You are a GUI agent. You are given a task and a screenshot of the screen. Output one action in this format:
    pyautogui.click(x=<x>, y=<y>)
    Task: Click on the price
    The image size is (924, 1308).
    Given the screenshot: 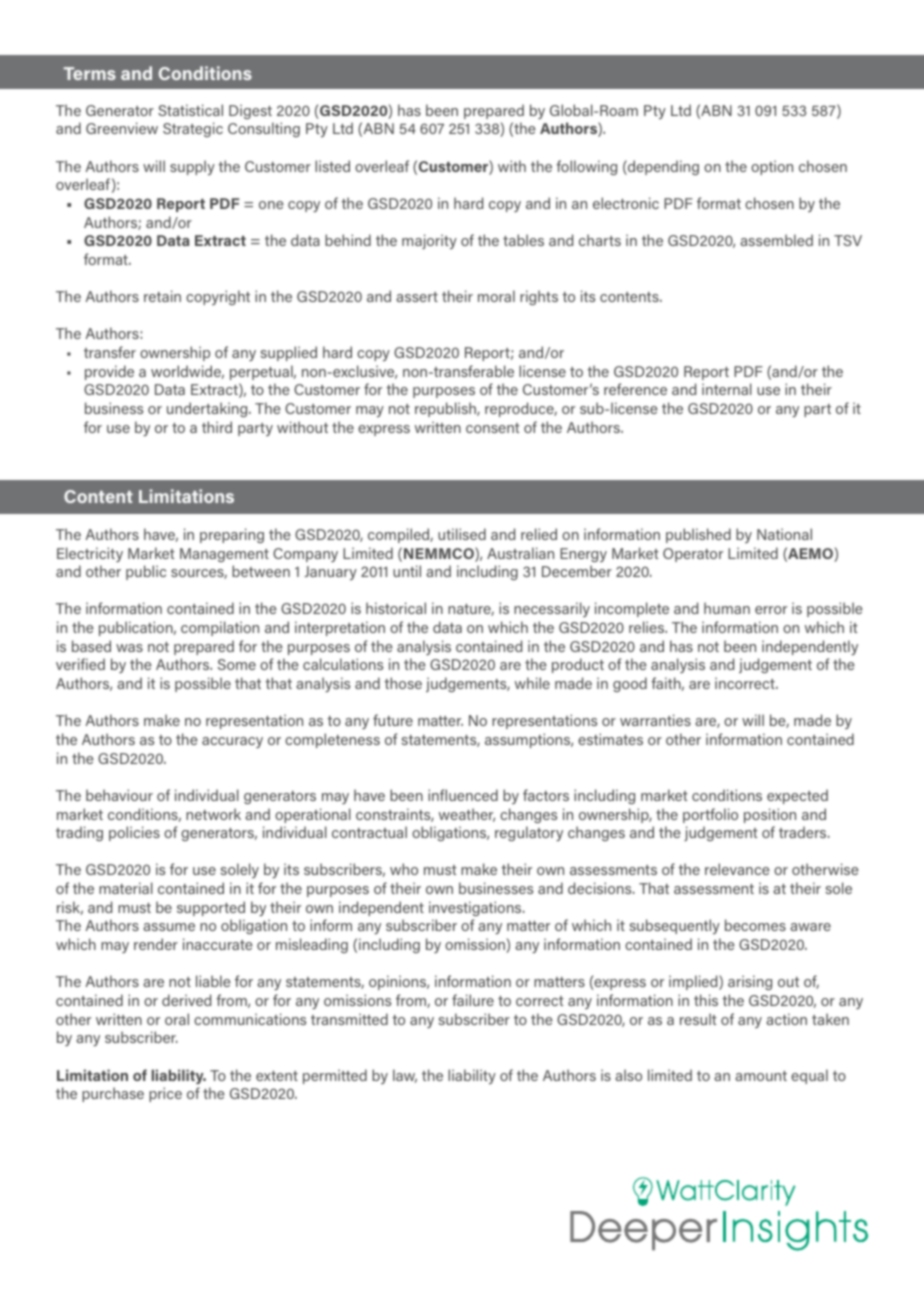 What is the action you would take?
    pyautogui.click(x=165, y=1094)
